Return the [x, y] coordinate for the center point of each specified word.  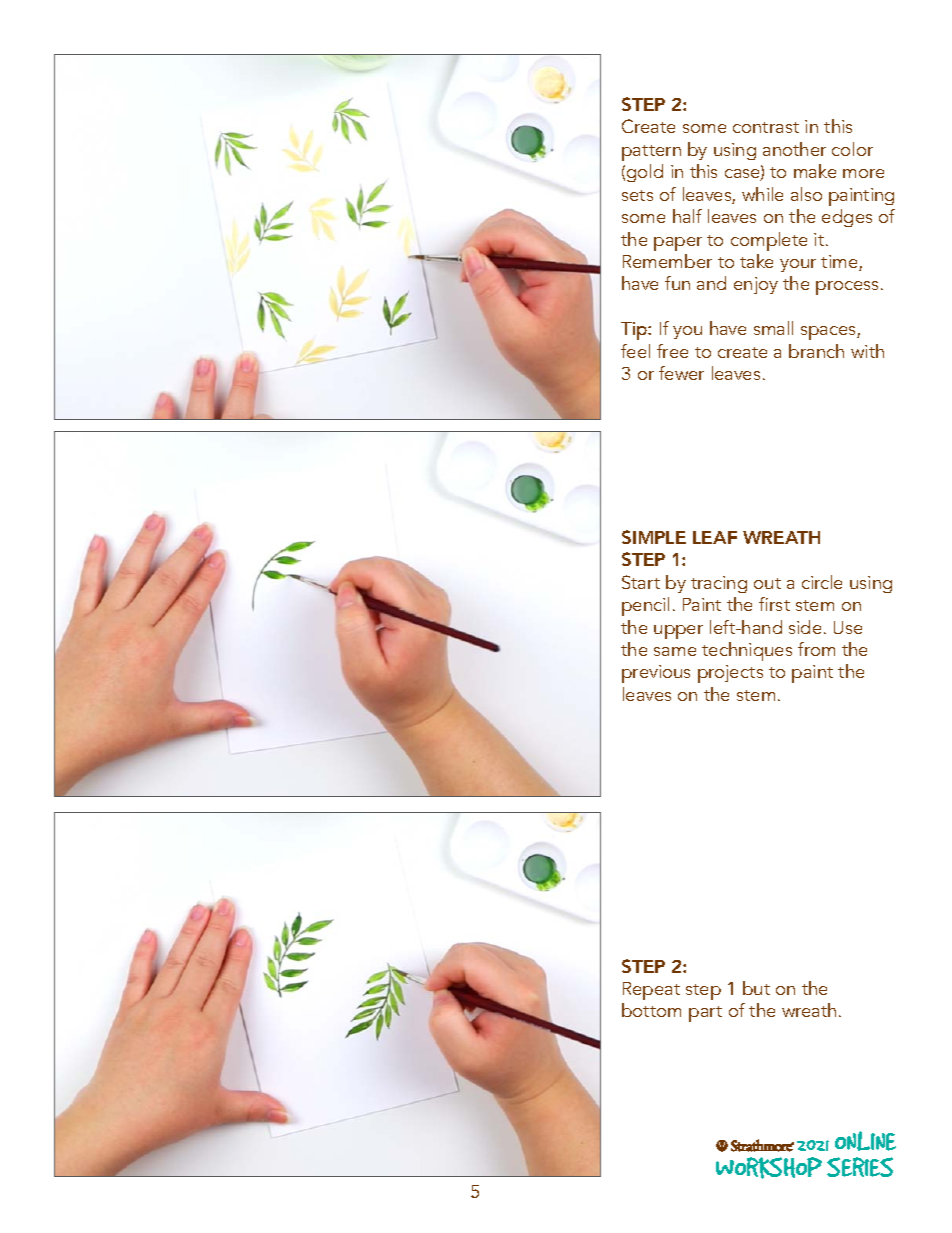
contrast [766, 127]
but [756, 988]
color [852, 149]
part [705, 1014]
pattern [651, 153]
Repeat [651, 991]
